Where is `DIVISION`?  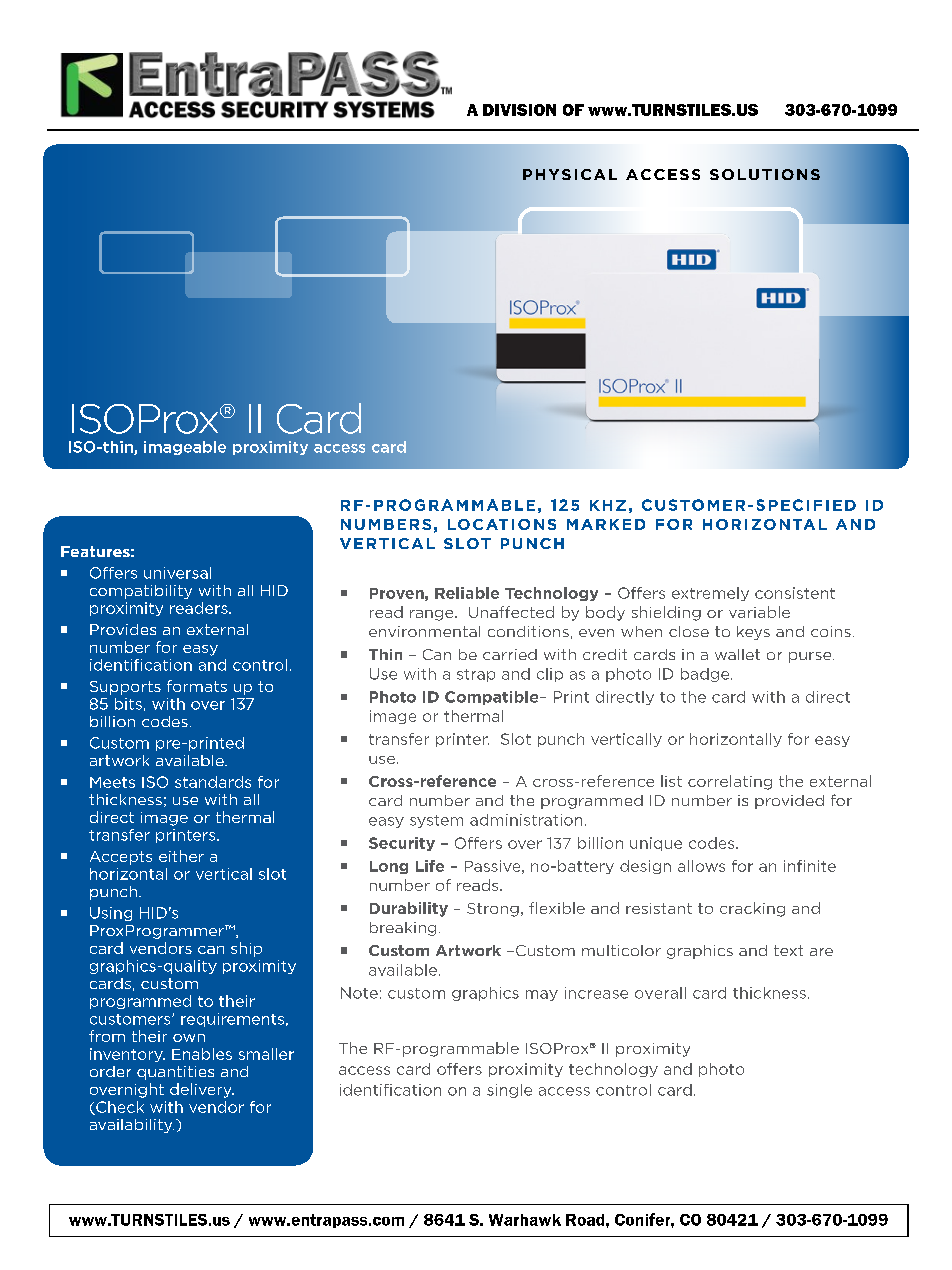 DIVISION is located at coordinates (519, 110).
